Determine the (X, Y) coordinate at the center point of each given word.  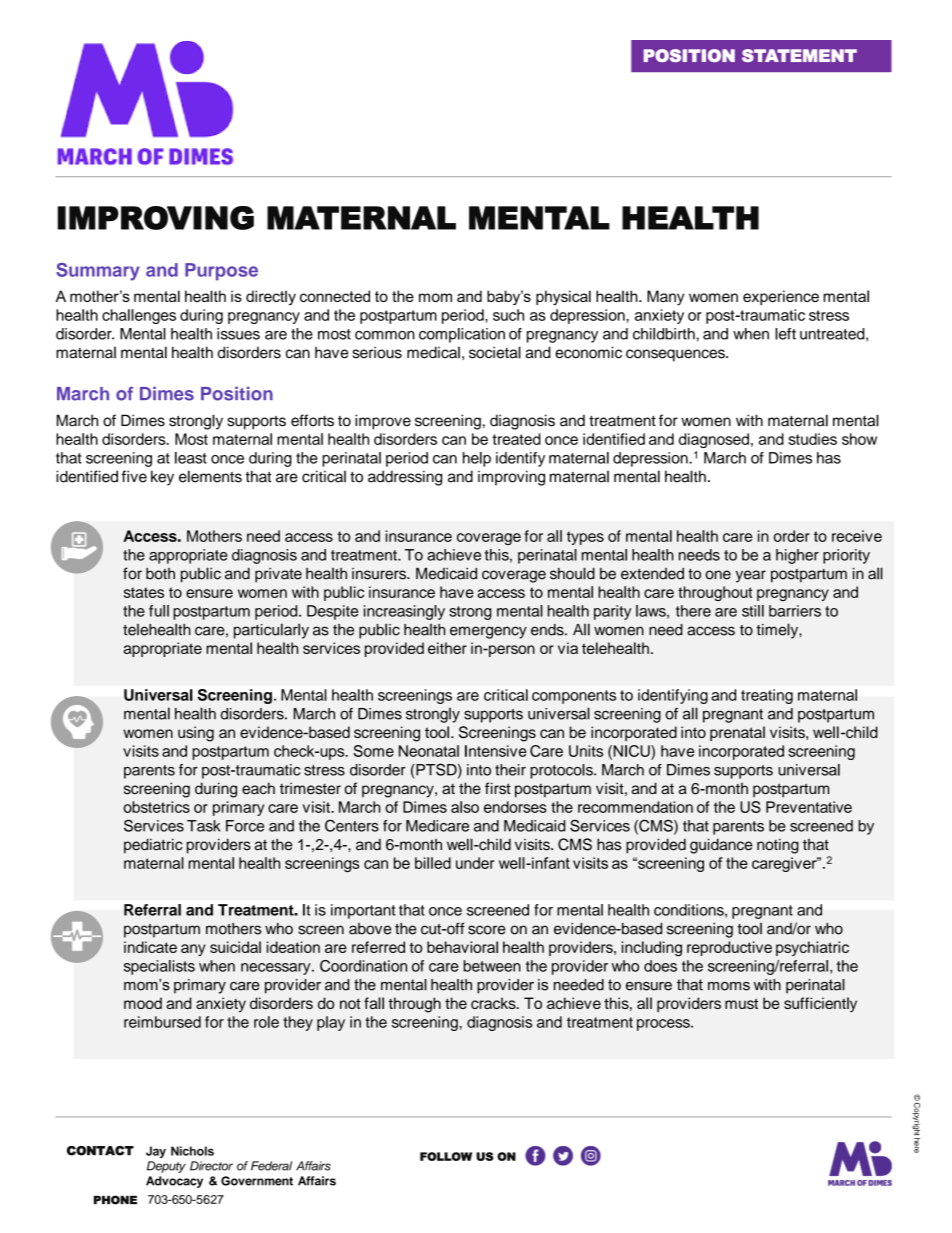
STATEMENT (799, 55)
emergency (488, 632)
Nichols (192, 1151)
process (664, 1025)
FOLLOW (446, 1156)
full (159, 611)
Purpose (221, 272)
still (753, 611)
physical (563, 298)
